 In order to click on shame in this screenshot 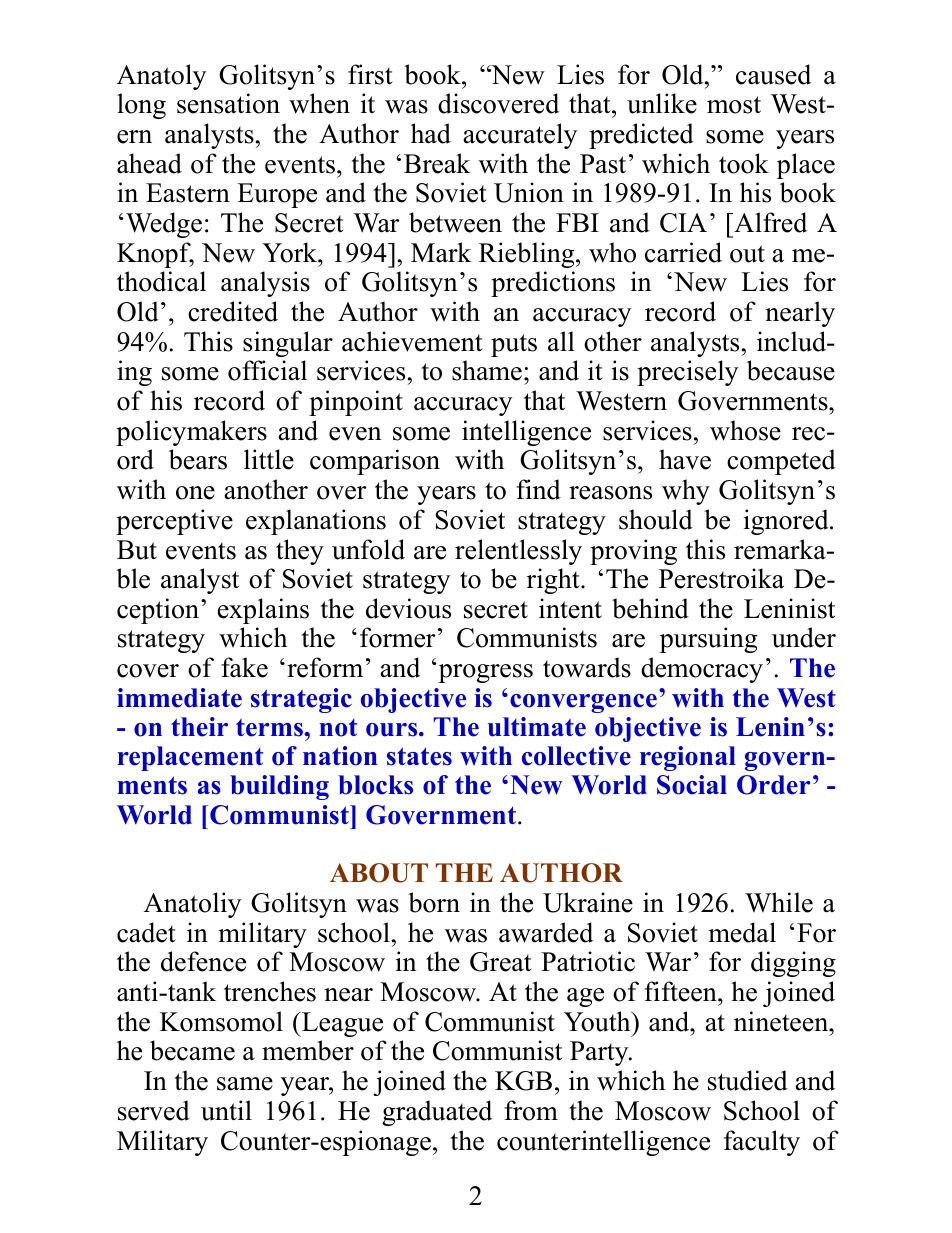, I will do `click(487, 370)`.
